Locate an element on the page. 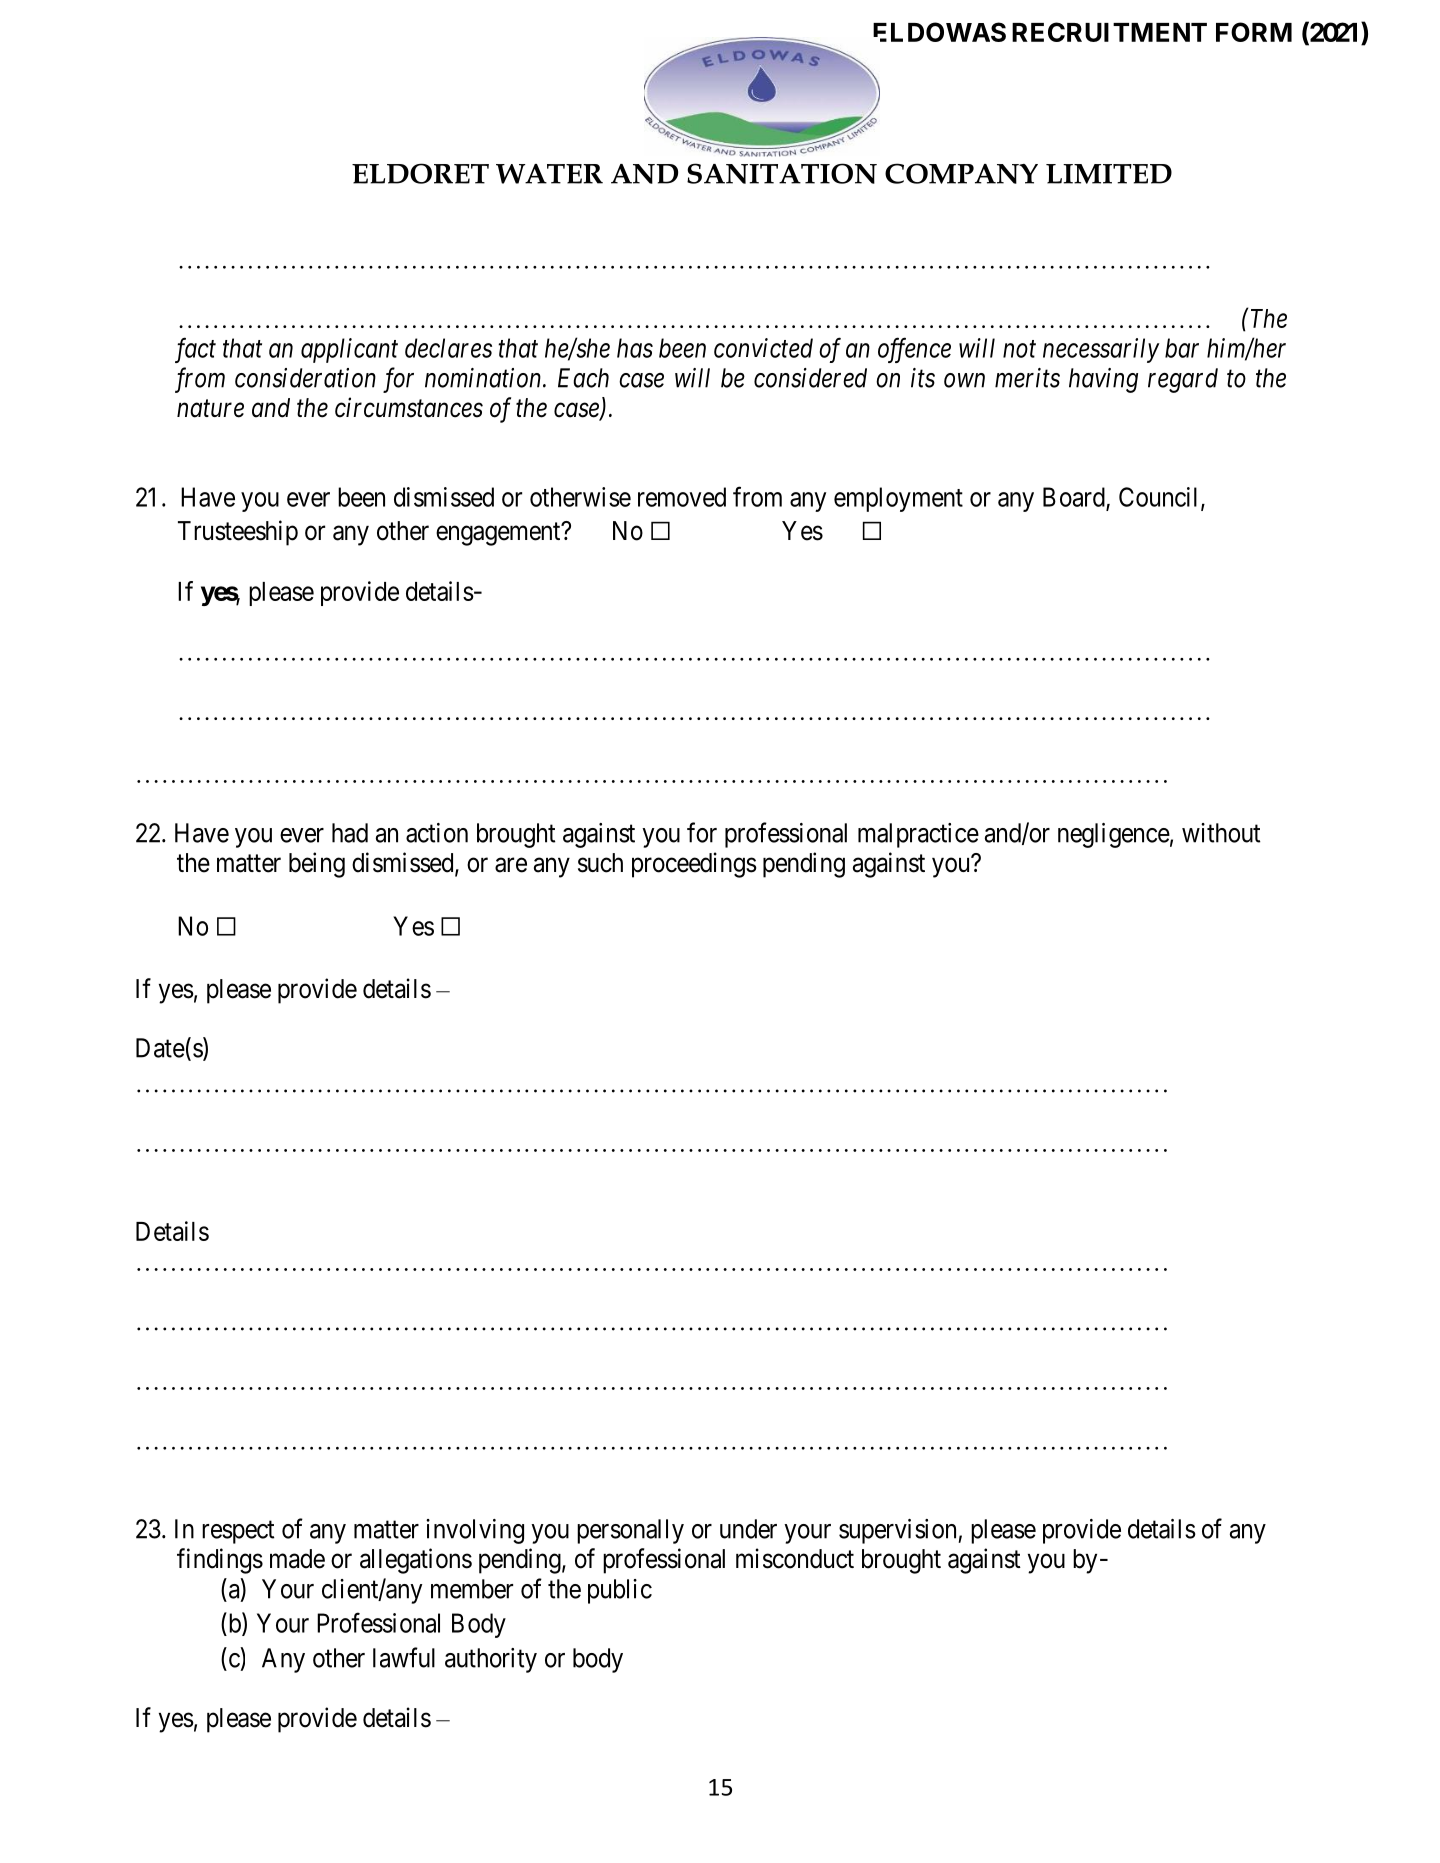 The width and height of the document is (1440, 1863). being is located at coordinates (317, 865).
